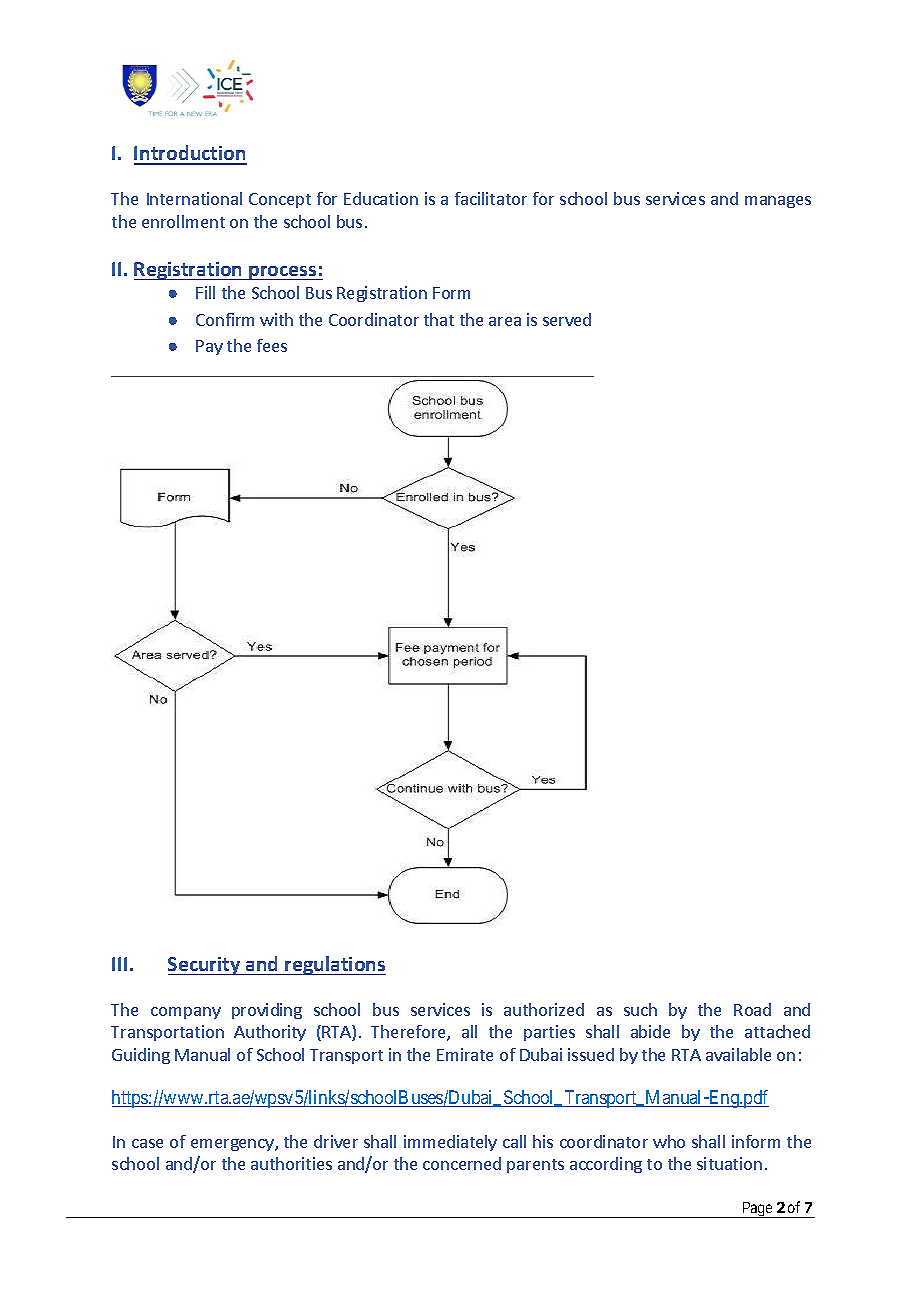 This screenshot has width=924, height=1309. I want to click on facilitator, so click(491, 198).
